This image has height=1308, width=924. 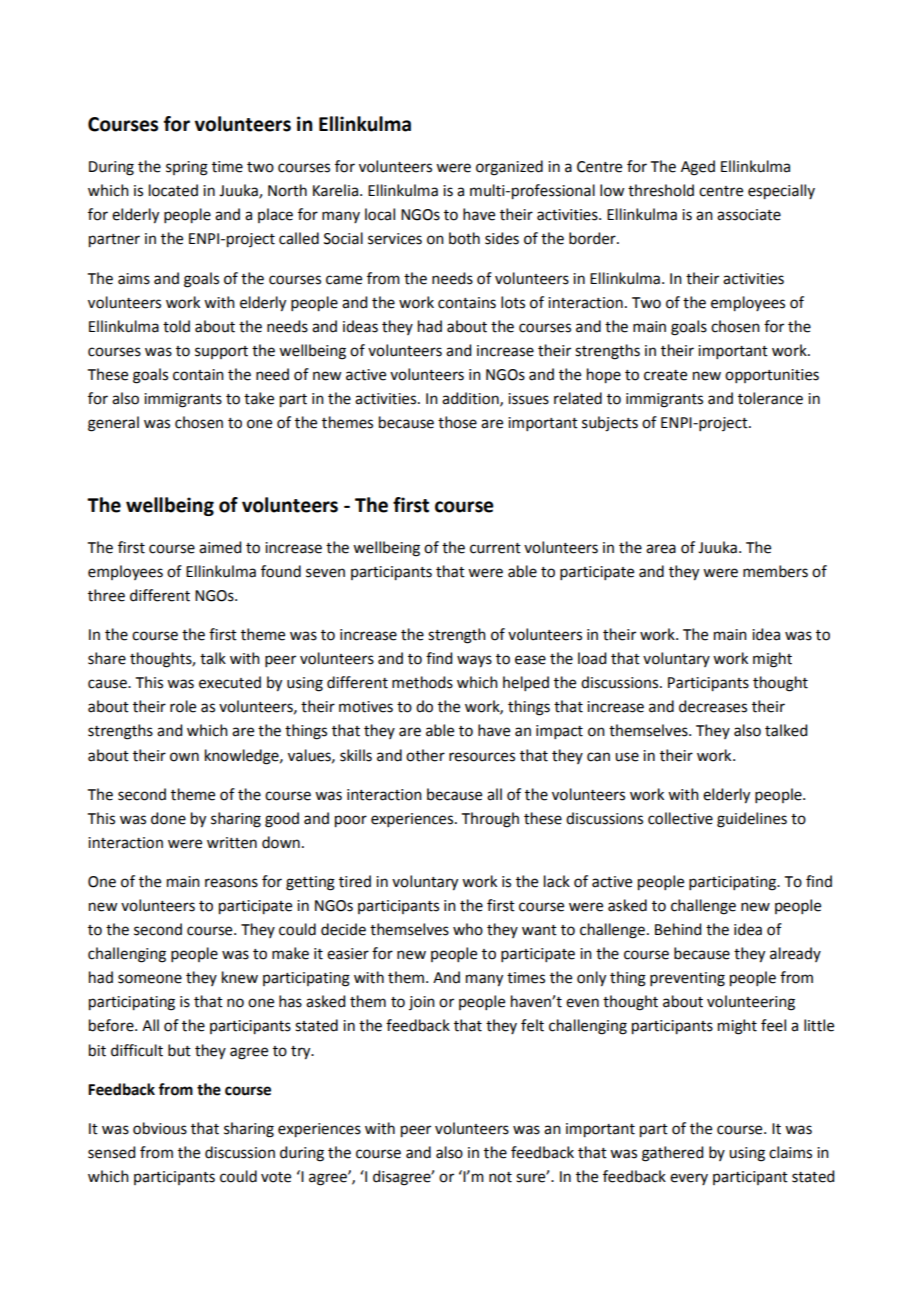 What do you see at coordinates (770, 398) in the image?
I see `tolerance` at bounding box center [770, 398].
